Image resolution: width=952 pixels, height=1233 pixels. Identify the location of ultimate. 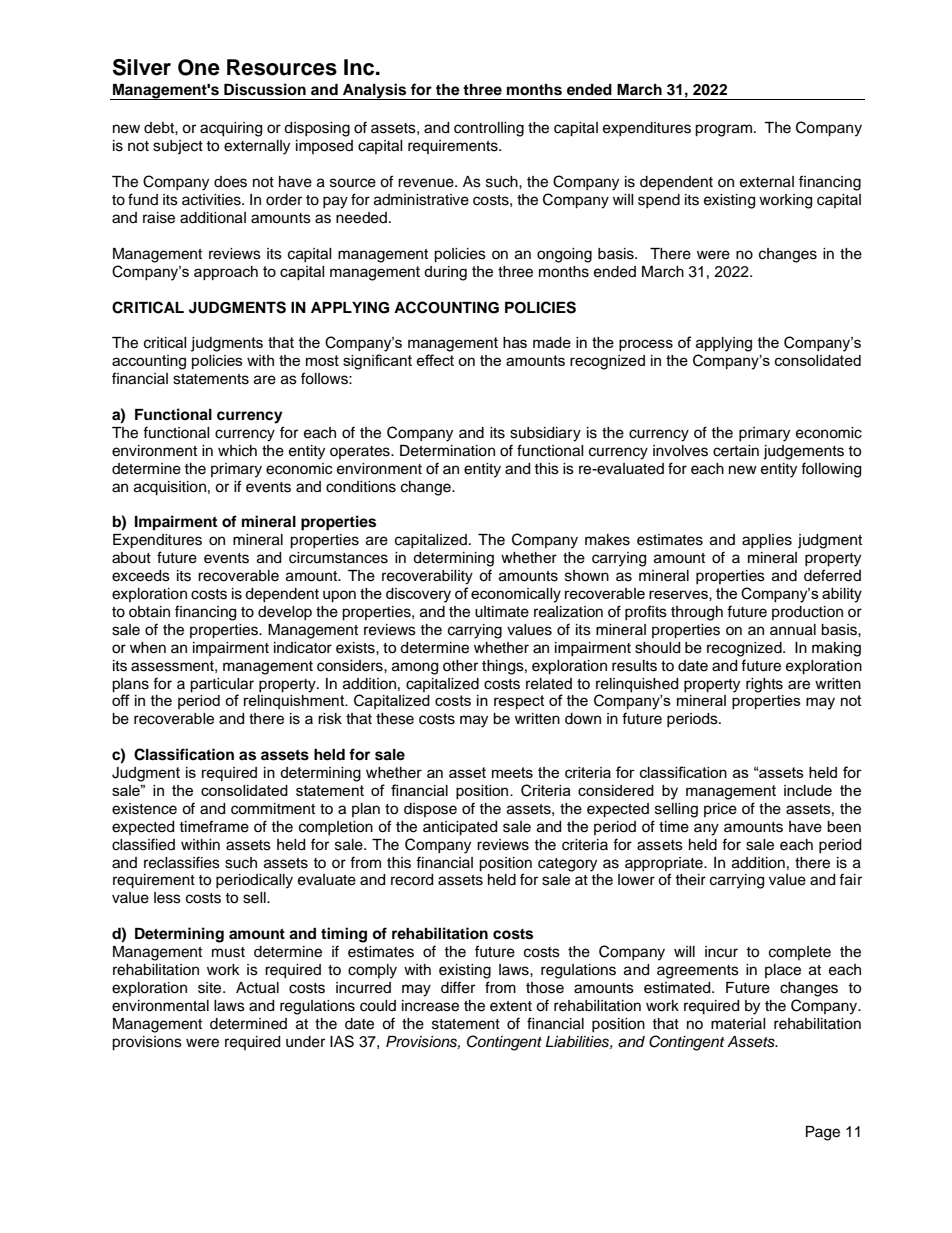
(502, 612).
